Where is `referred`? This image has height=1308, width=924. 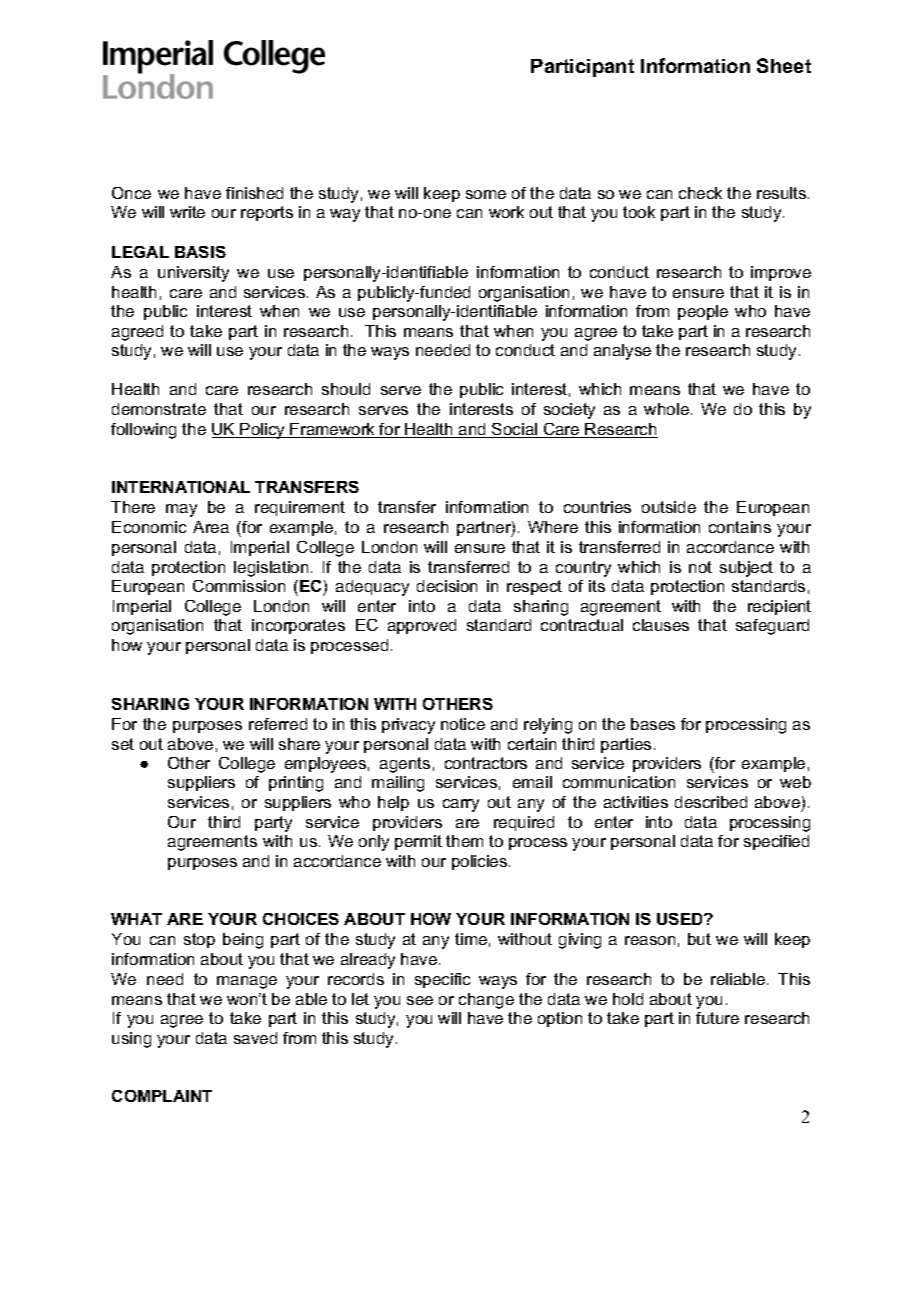
referred is located at coordinates (278, 724).
